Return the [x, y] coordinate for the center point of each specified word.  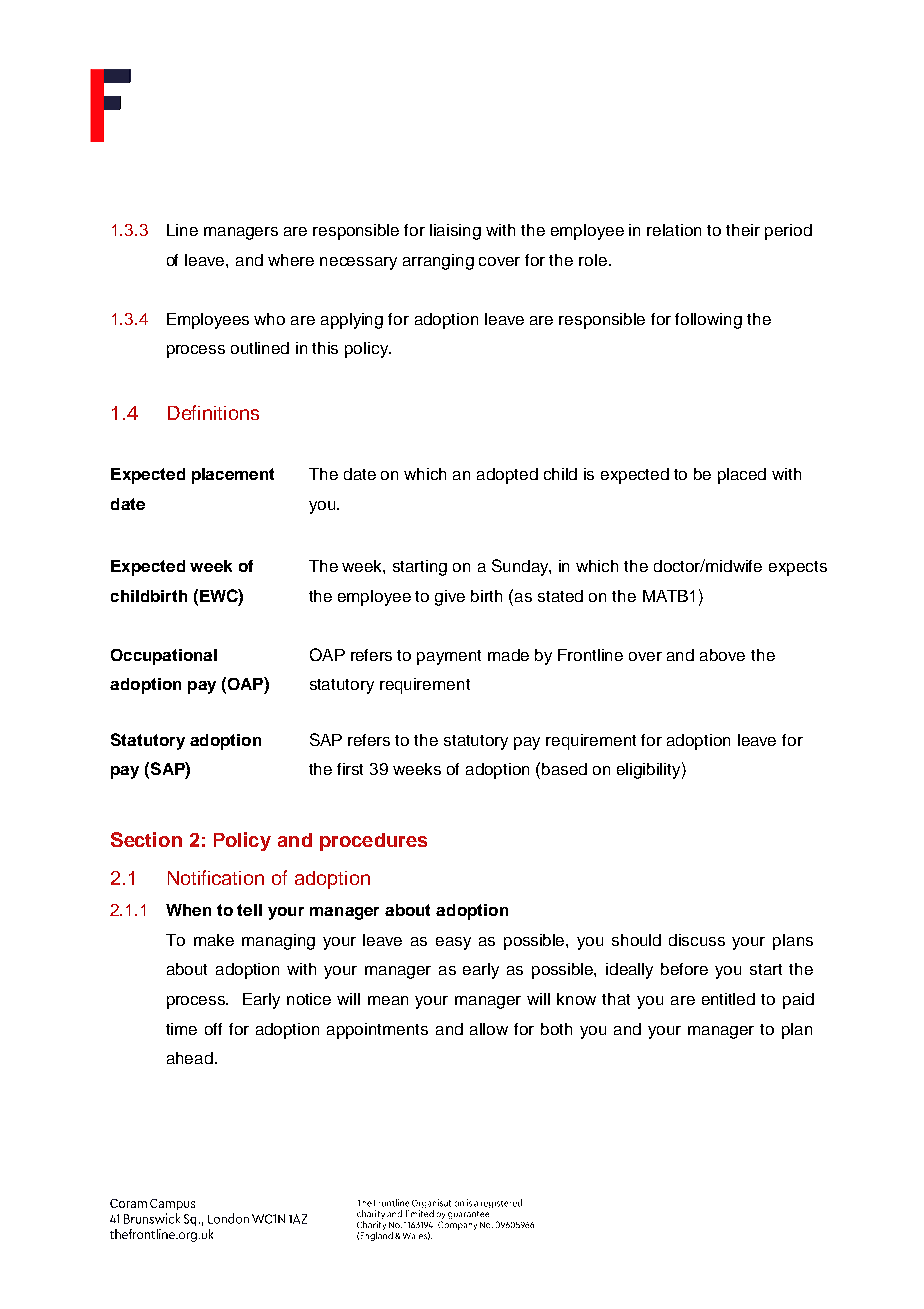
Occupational [164, 657]
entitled [728, 999]
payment [449, 657]
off [213, 1029]
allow [489, 1029]
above [722, 655]
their [743, 230]
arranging [438, 262]
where [291, 260]
